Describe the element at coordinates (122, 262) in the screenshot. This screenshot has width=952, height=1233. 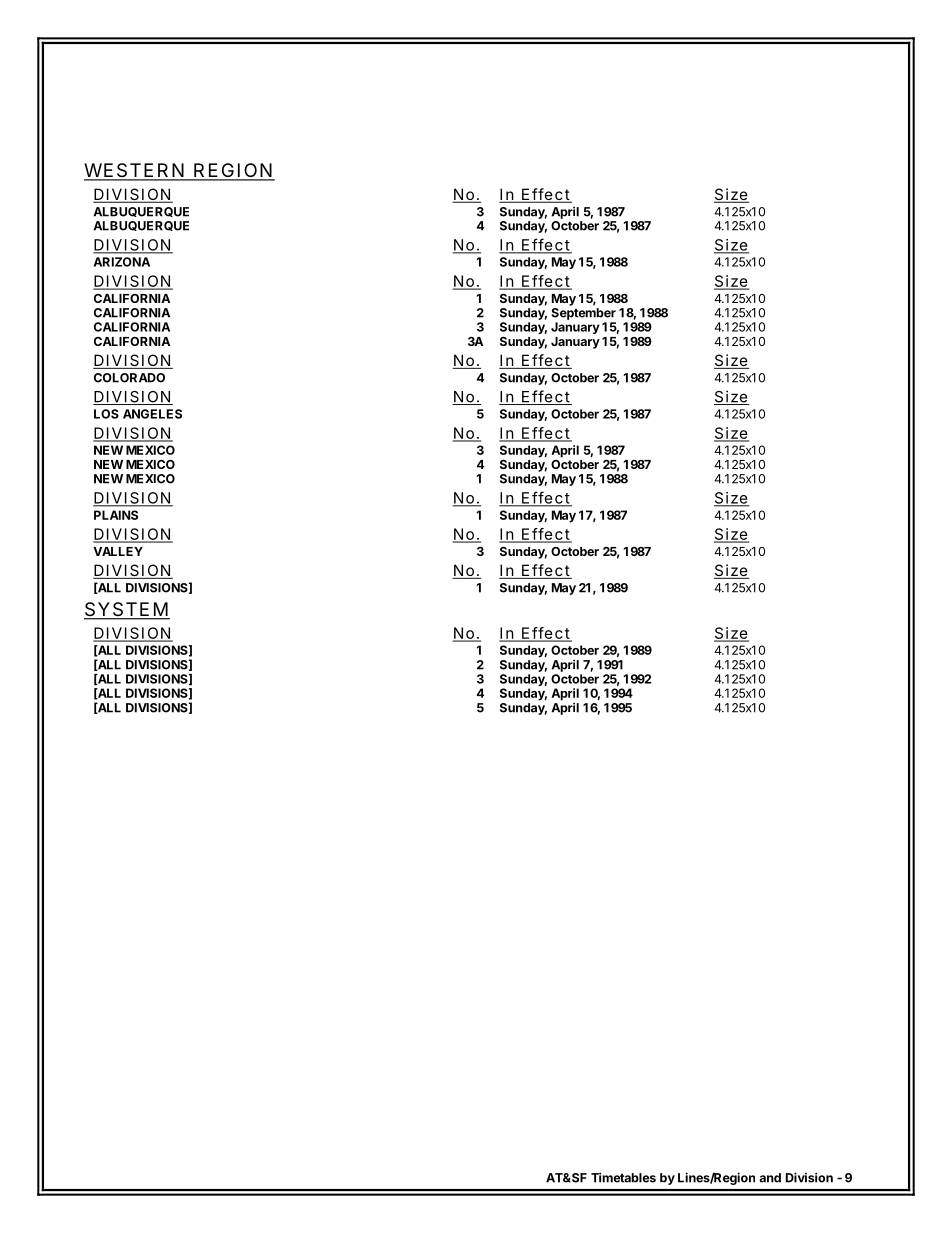
I see `ARIZONA` at that location.
